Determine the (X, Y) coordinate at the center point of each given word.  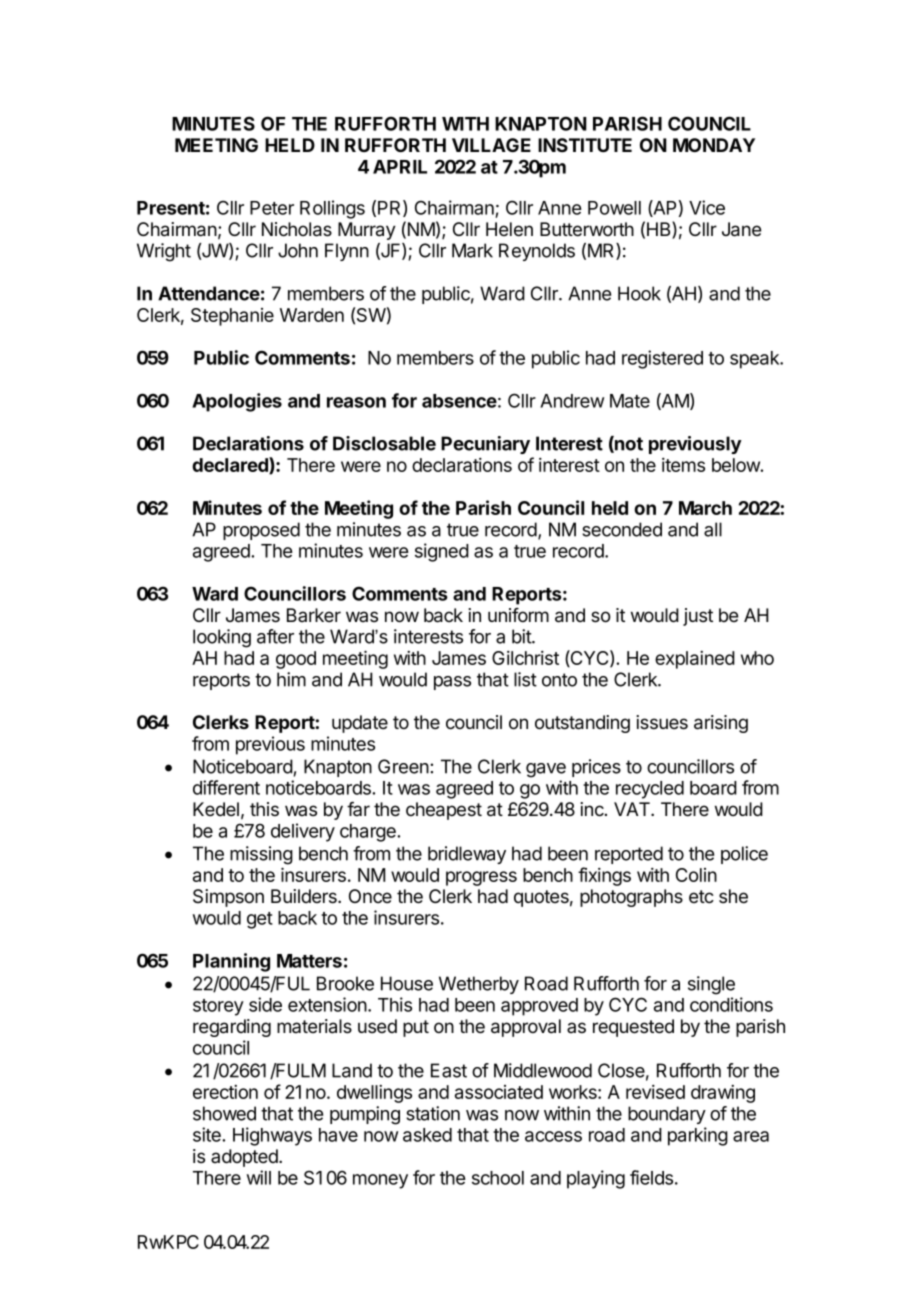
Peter (272, 208)
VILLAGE (491, 145)
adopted (245, 1158)
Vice (707, 207)
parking (698, 1136)
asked (427, 1135)
